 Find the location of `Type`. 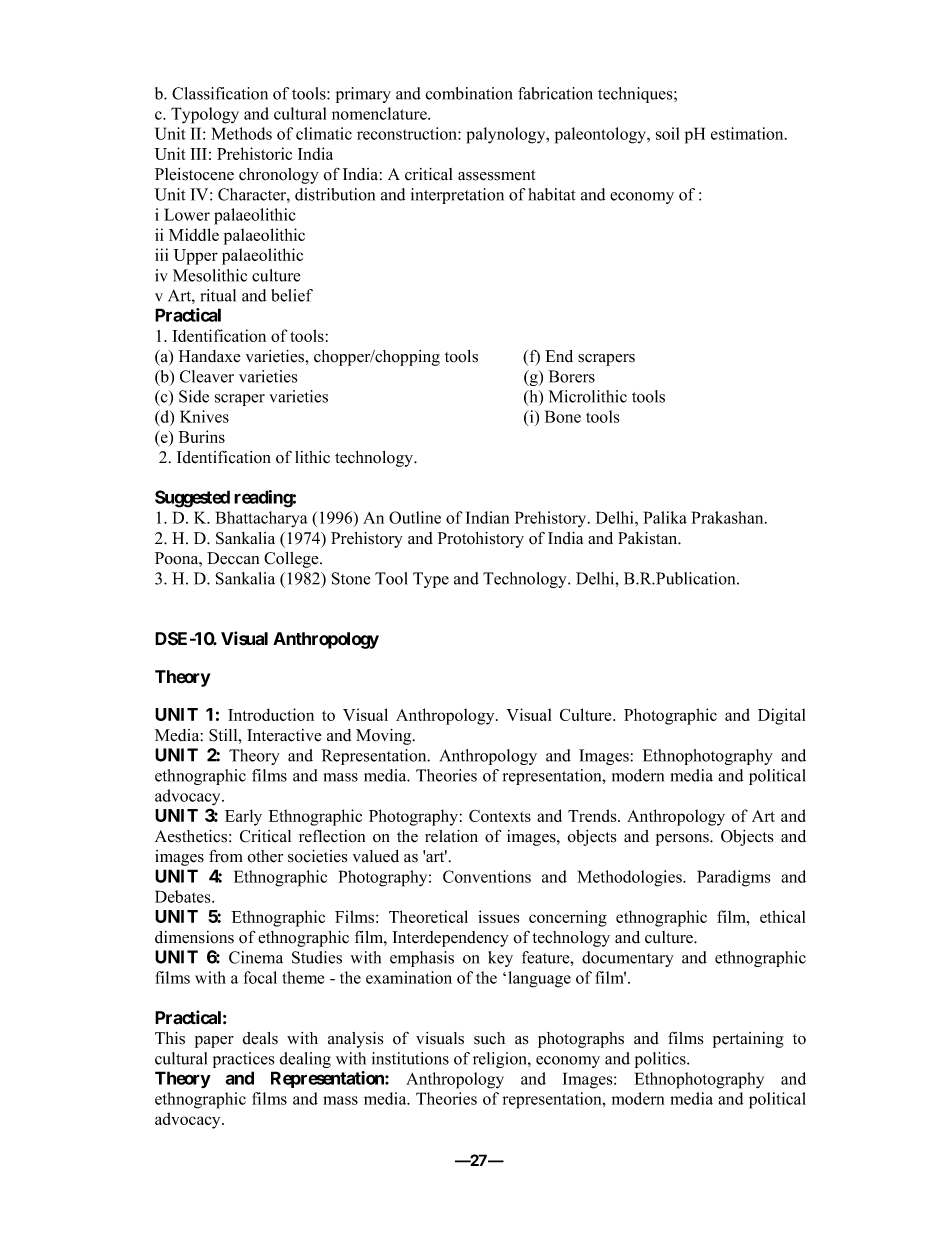

Type is located at coordinates (431, 580).
